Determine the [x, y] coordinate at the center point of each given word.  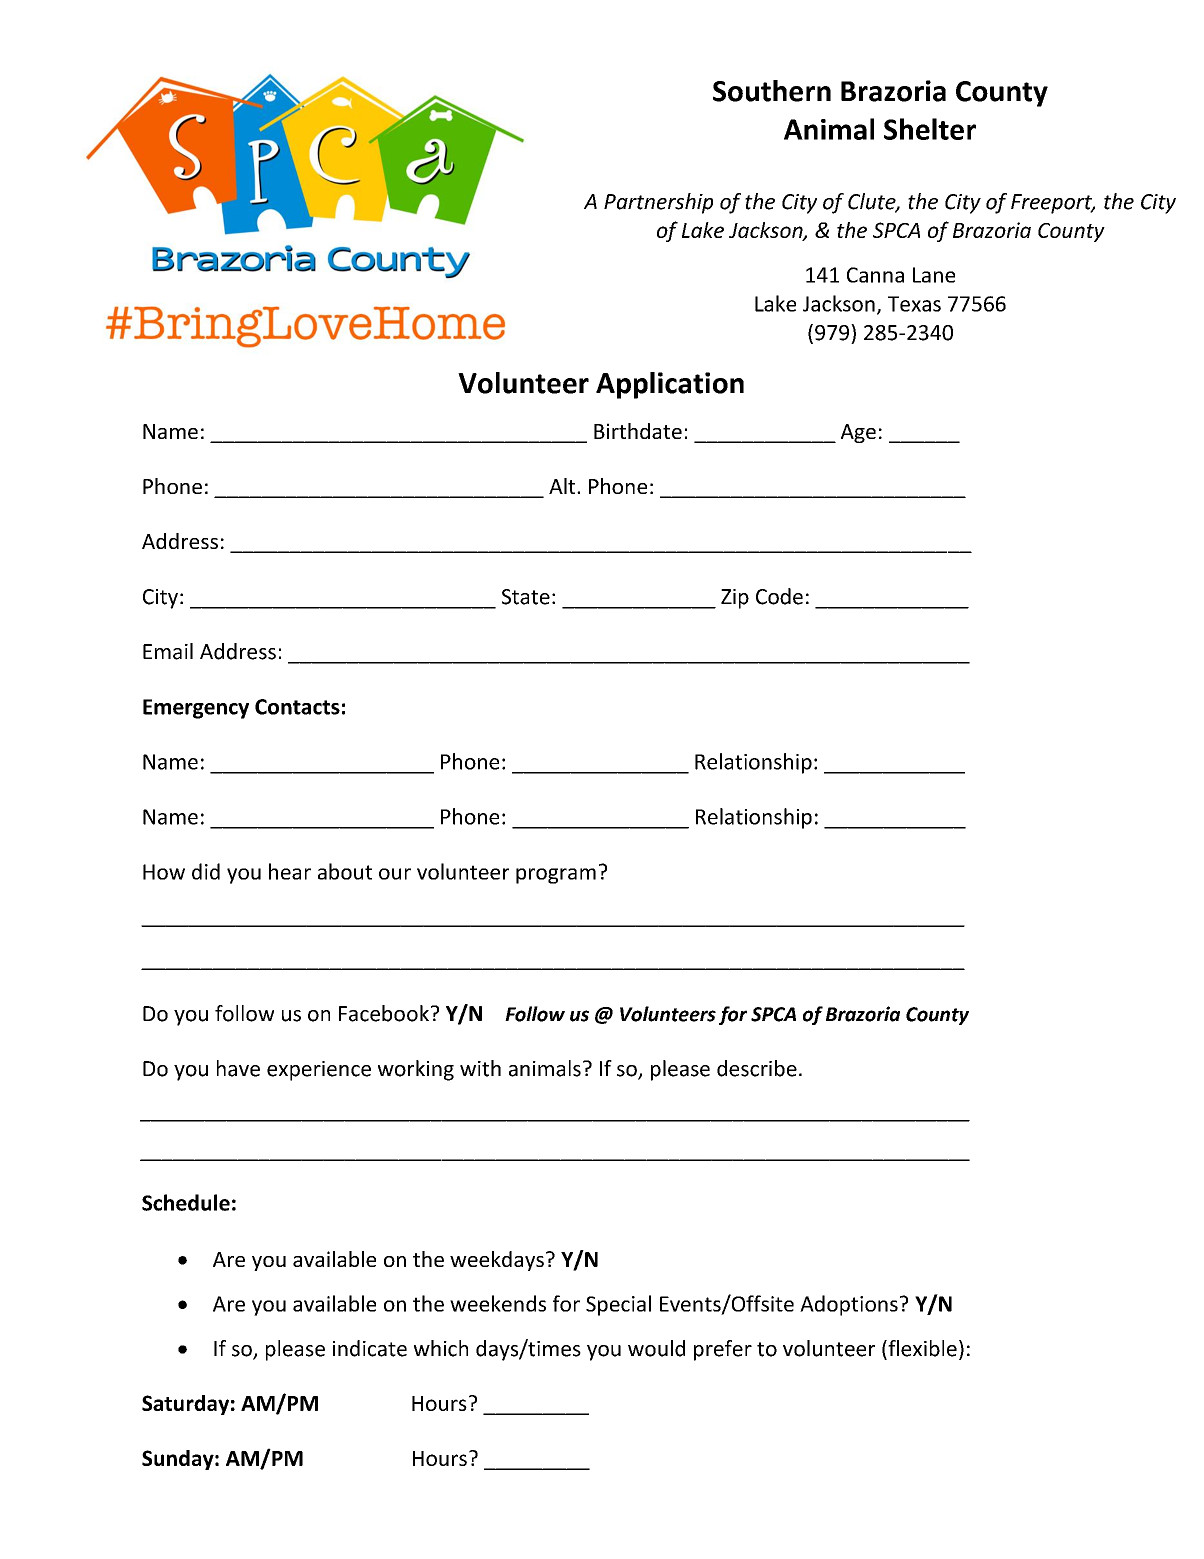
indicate [370, 1348]
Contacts [297, 707]
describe [757, 1068]
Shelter [930, 129]
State [526, 597]
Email [168, 651]
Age [858, 433]
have [238, 1068]
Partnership [658, 203]
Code [779, 596]
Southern [772, 91]
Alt [563, 486]
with [480, 1068]
